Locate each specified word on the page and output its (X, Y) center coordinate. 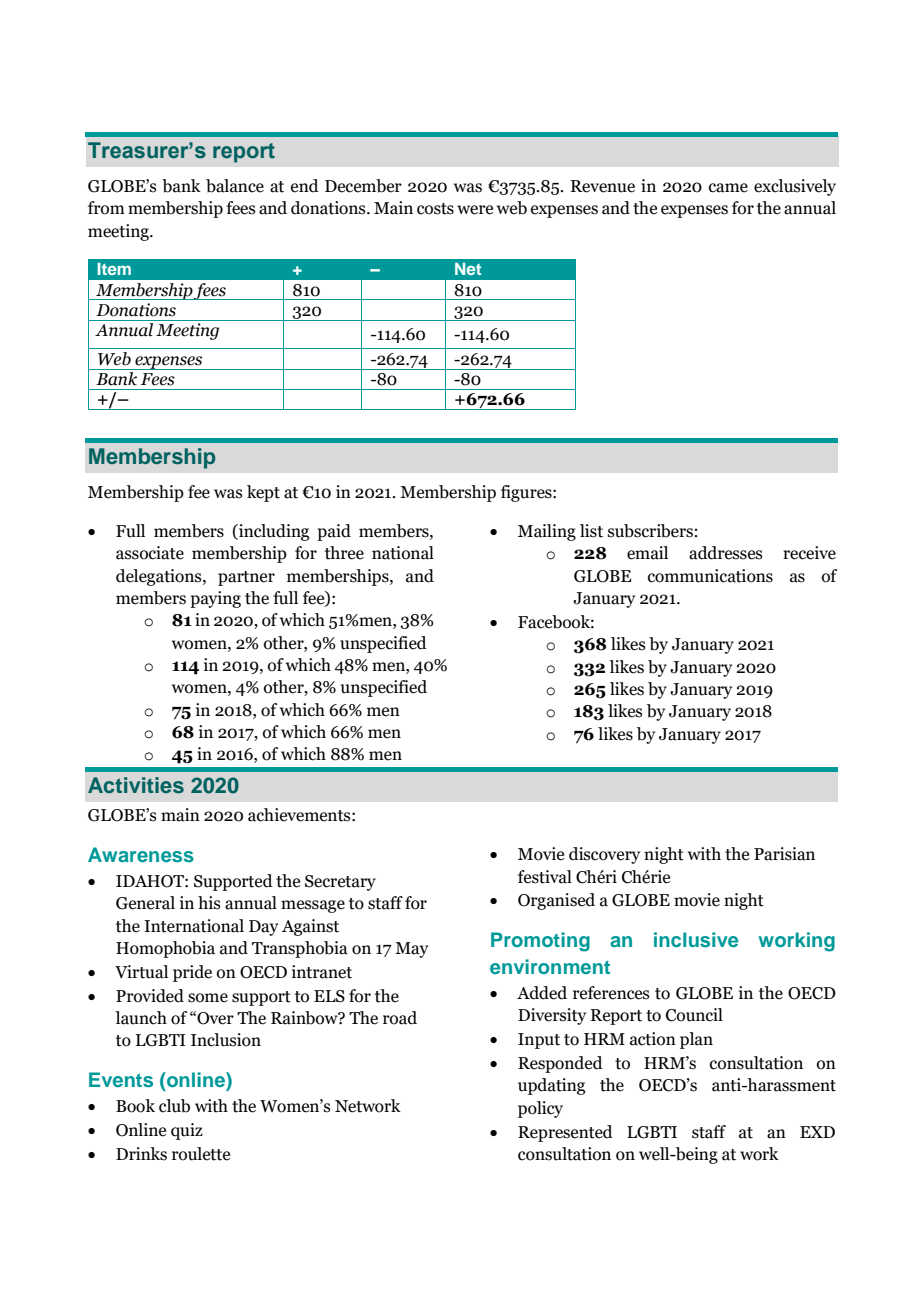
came (728, 188)
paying (215, 599)
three (344, 553)
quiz (187, 1131)
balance (235, 186)
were (475, 210)
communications (710, 576)
